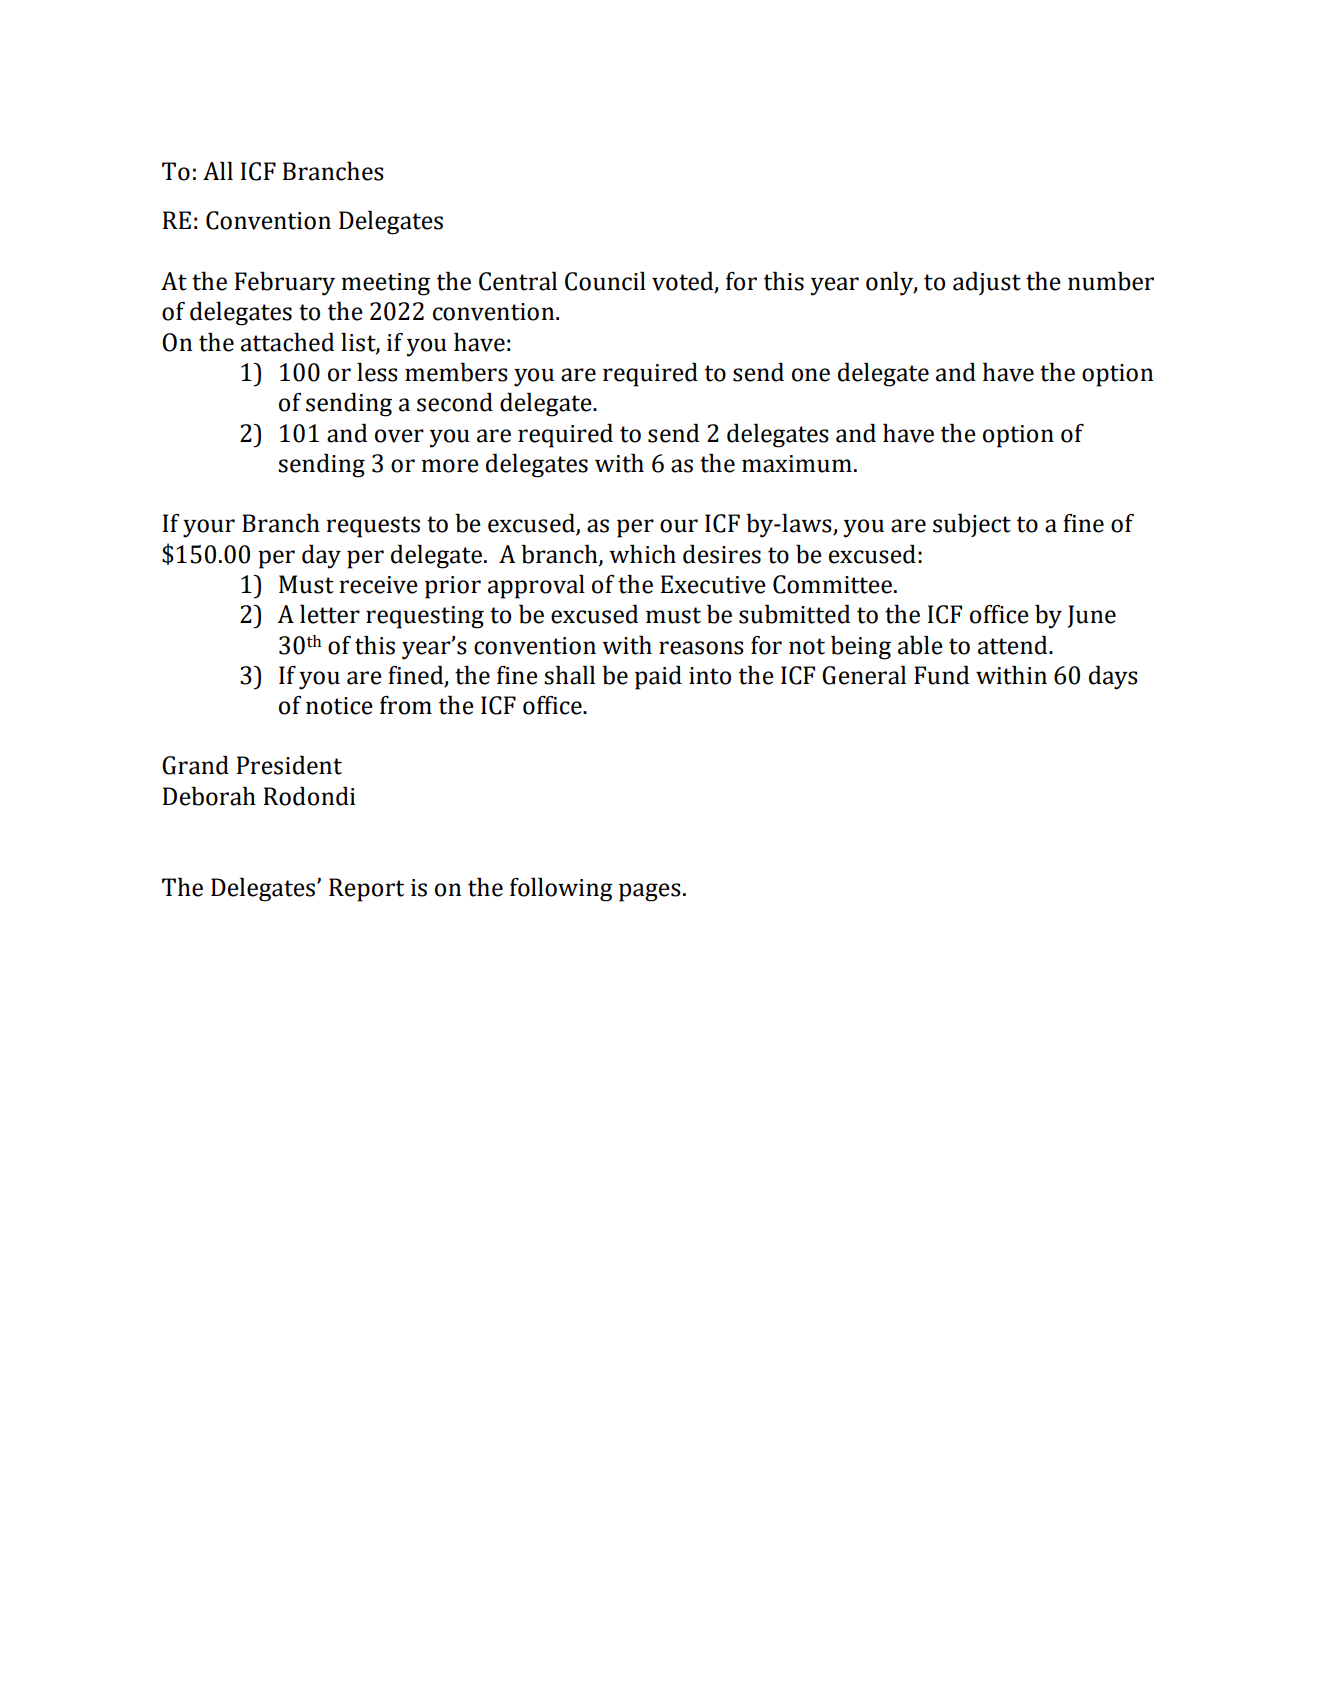 The width and height of the image is (1317, 1705). Describe the element at coordinates (987, 283) in the image. I see `adjust` at that location.
